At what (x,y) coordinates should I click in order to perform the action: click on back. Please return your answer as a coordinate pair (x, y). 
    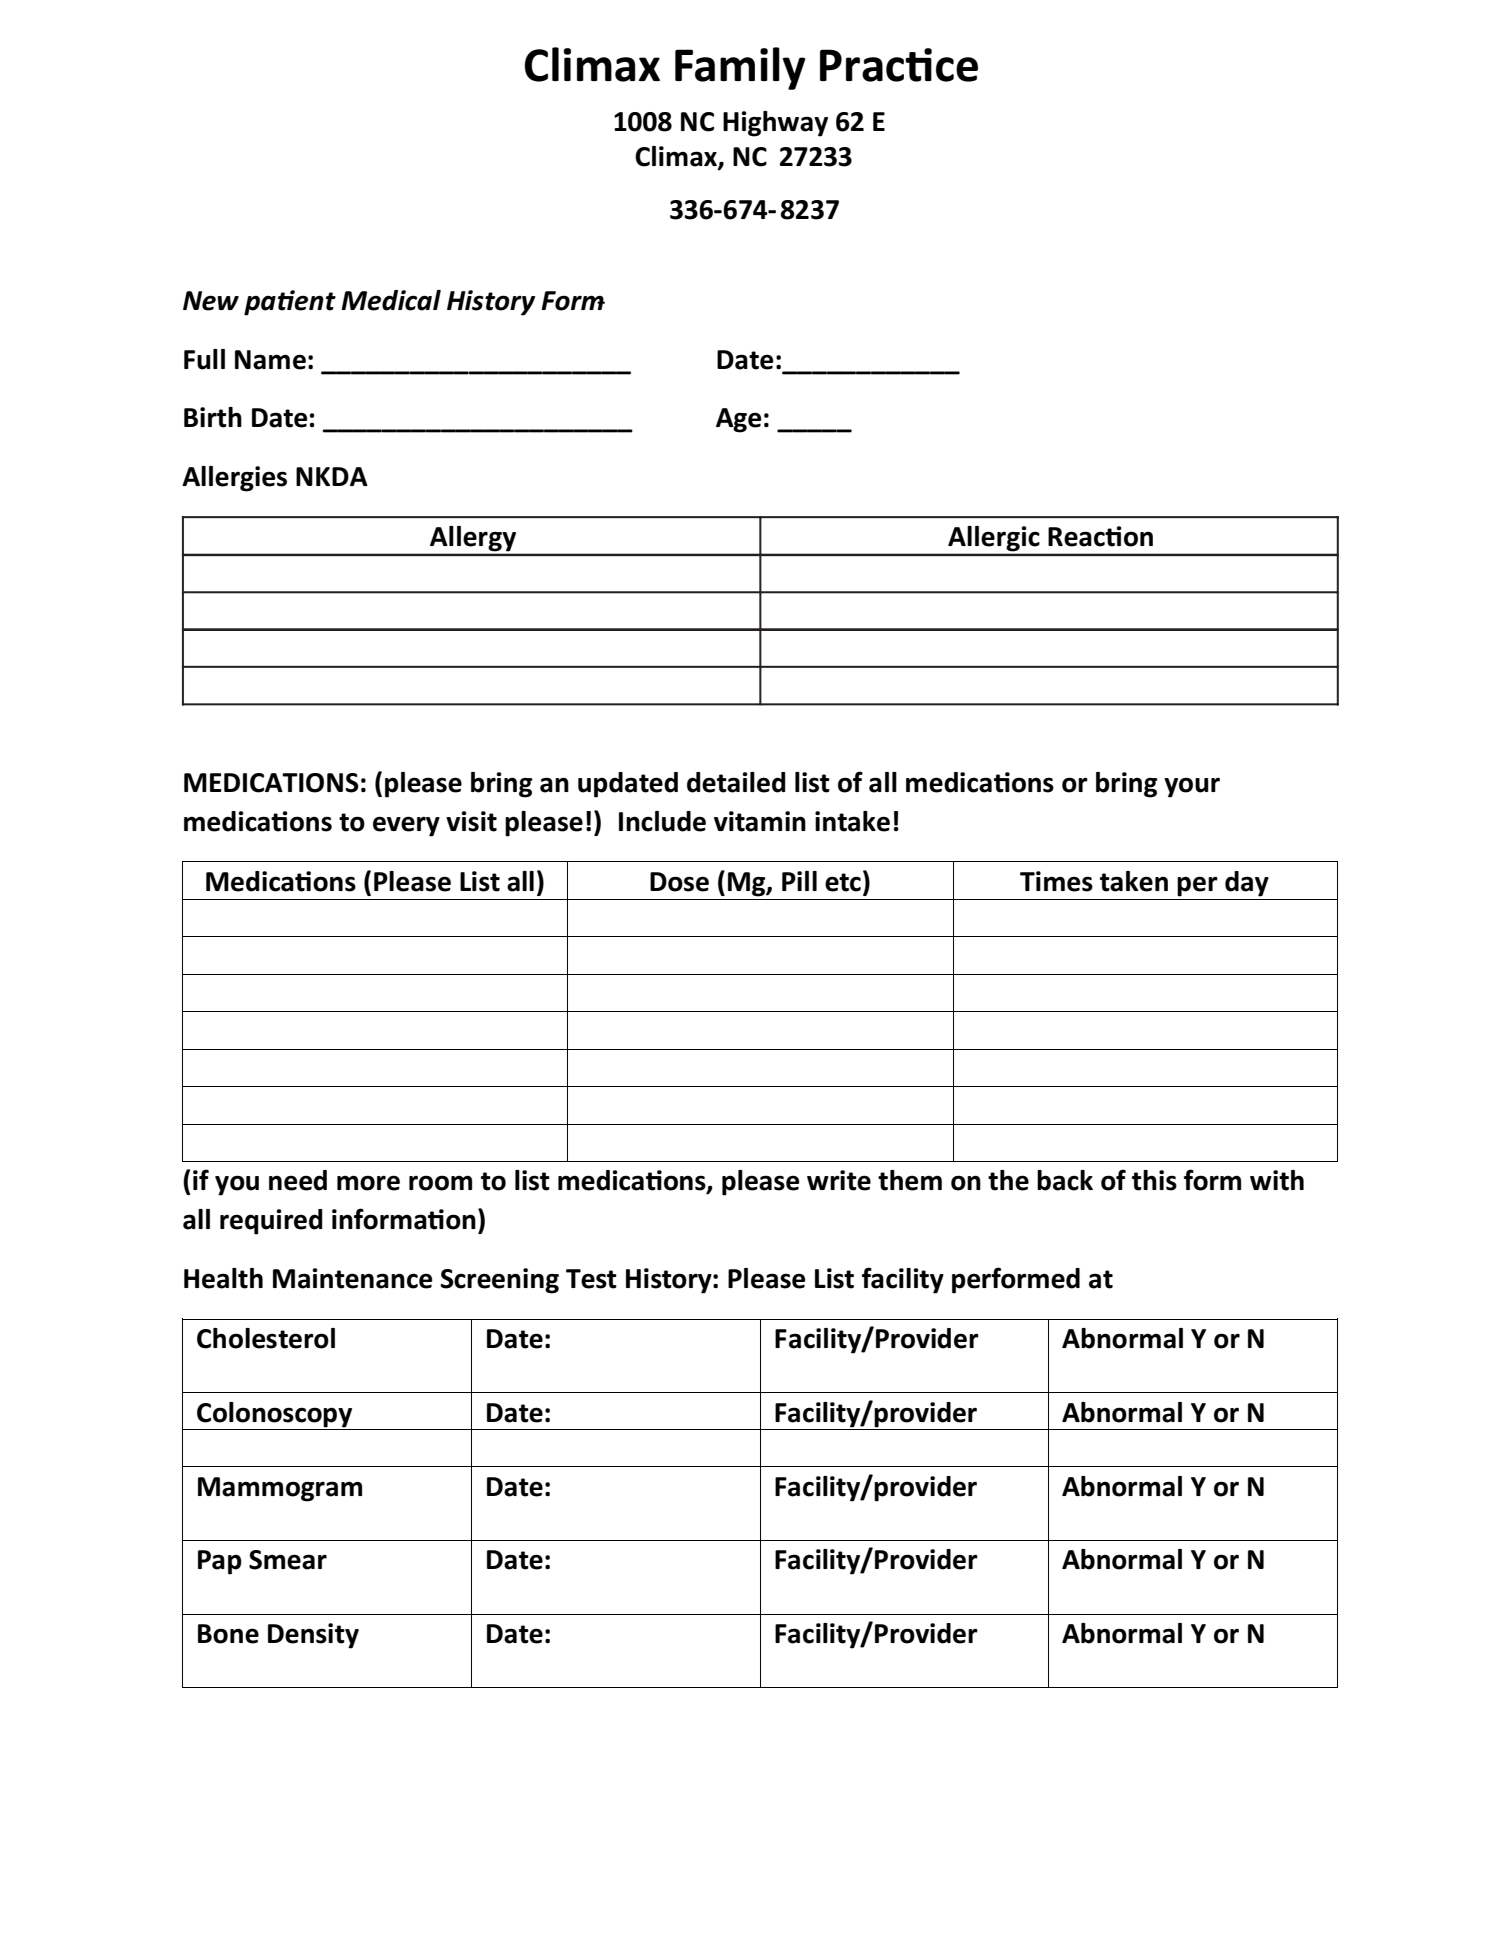
    Looking at the image, I should click on (1065, 1180).
